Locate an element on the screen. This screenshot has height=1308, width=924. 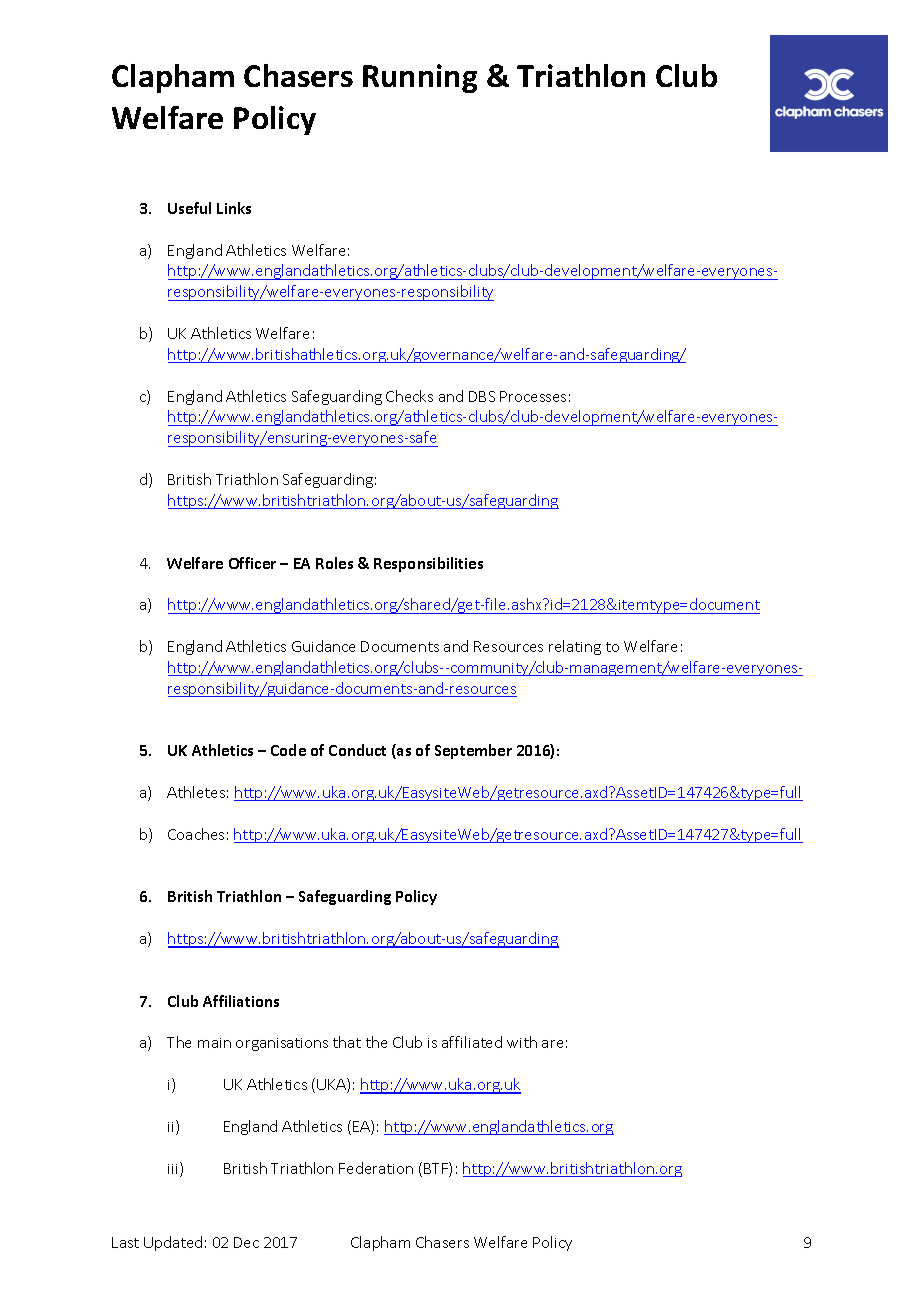
Coaches is located at coordinates (196, 834).
